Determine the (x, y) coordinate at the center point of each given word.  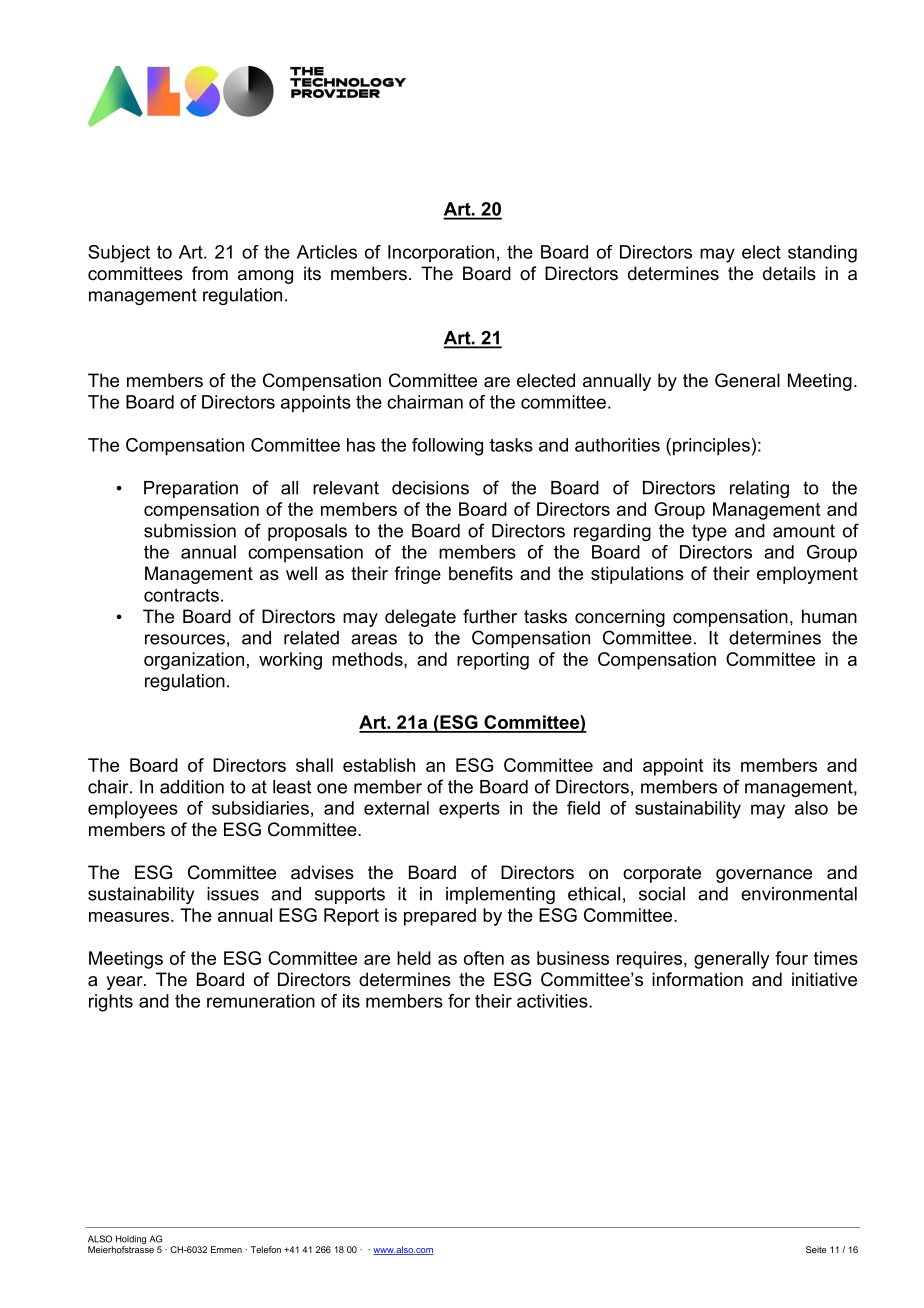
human (829, 616)
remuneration (261, 1001)
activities (553, 1001)
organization (194, 661)
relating (759, 489)
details (789, 273)
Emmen (226, 1249)
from (210, 273)
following (447, 447)
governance (764, 876)
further (490, 616)
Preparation (191, 489)
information (697, 979)
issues (233, 894)
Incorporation (441, 253)
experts (469, 810)
